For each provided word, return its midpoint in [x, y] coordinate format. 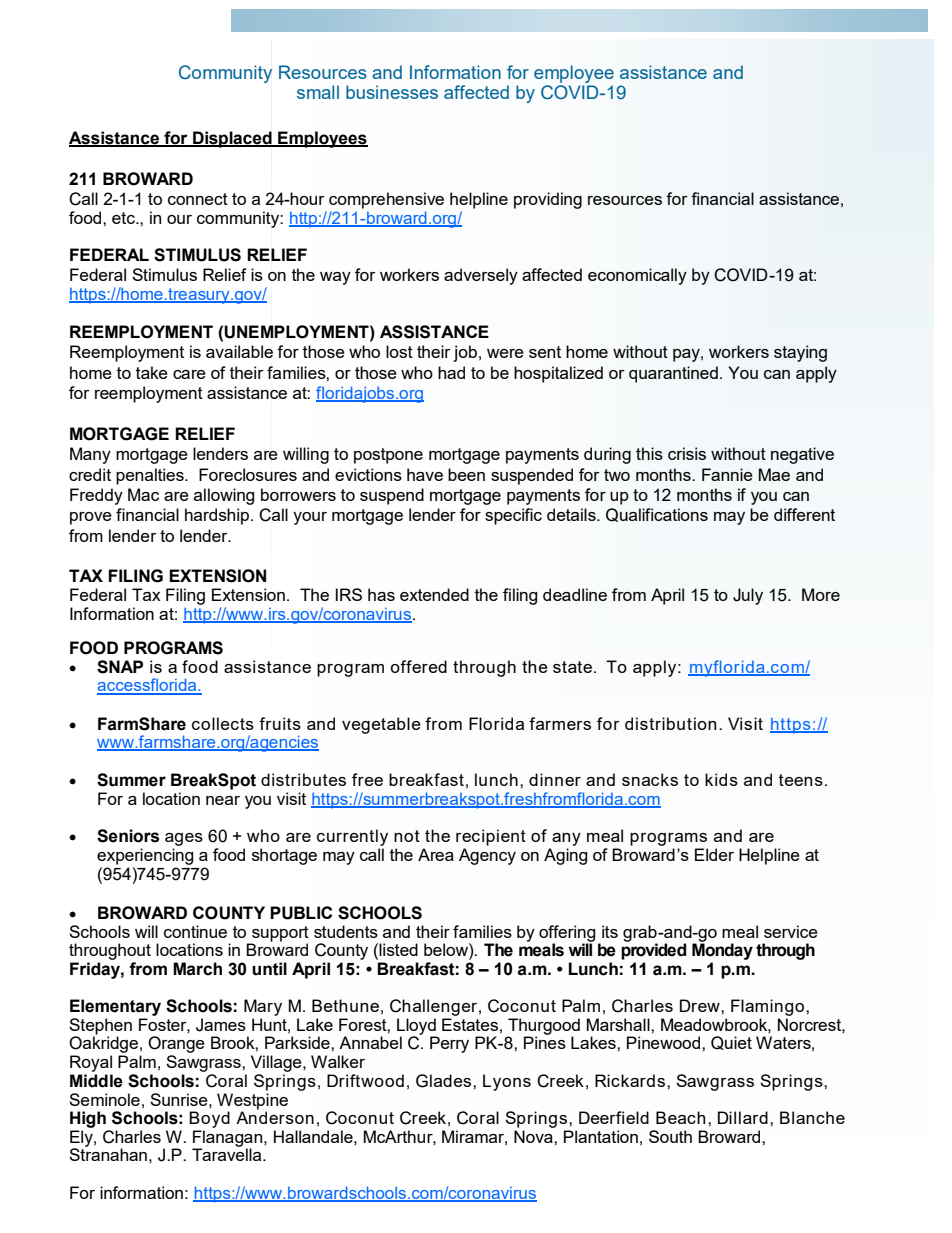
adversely [481, 276]
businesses [392, 92]
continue [195, 931]
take [152, 372]
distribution [670, 723]
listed [398, 949]
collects [223, 723]
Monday [722, 950]
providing [548, 200]
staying [800, 353]
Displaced [232, 139]
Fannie [727, 474]
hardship [218, 516]
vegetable [381, 725]
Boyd [209, 1119]
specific [513, 516]
